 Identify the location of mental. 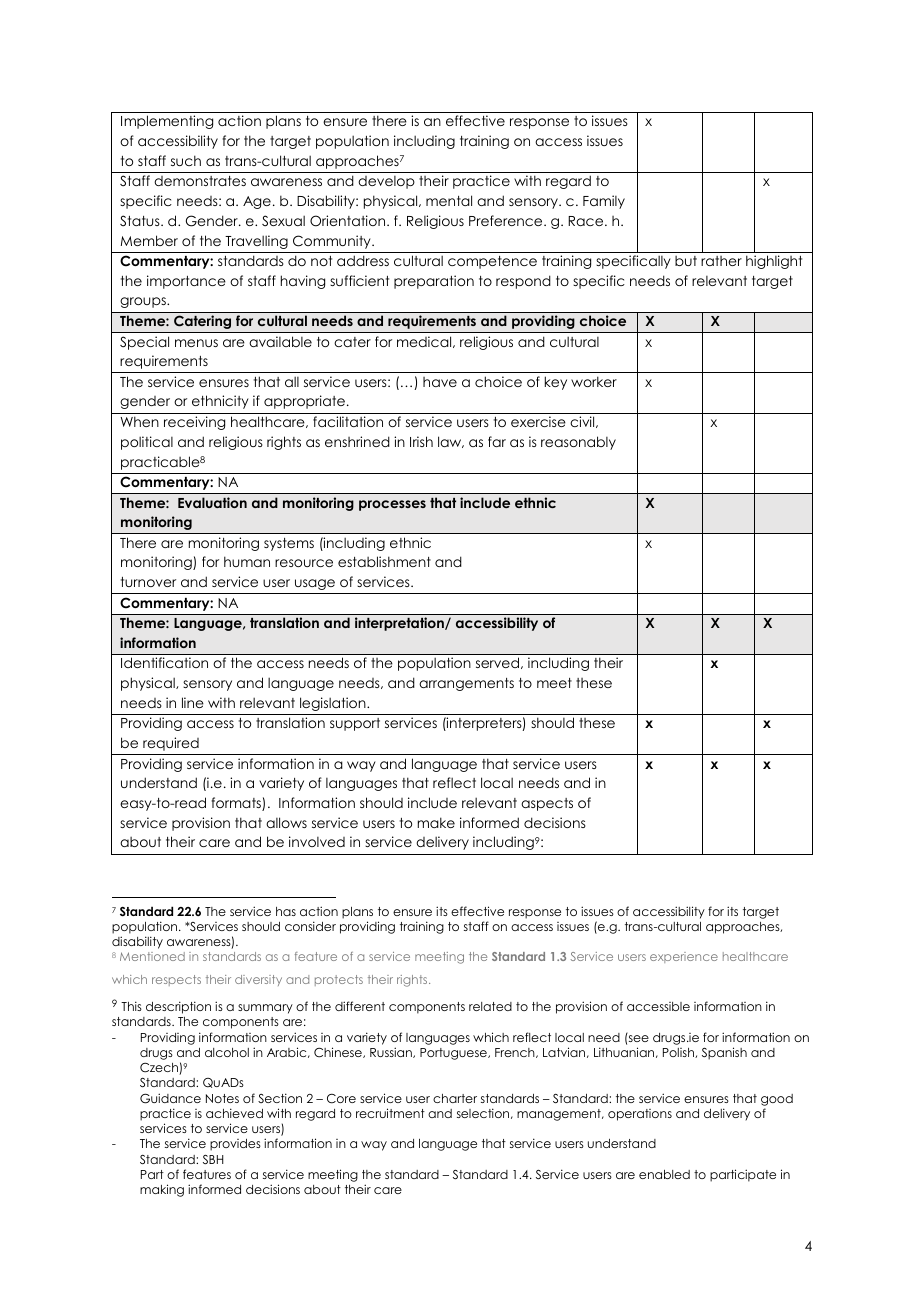
(449, 200).
